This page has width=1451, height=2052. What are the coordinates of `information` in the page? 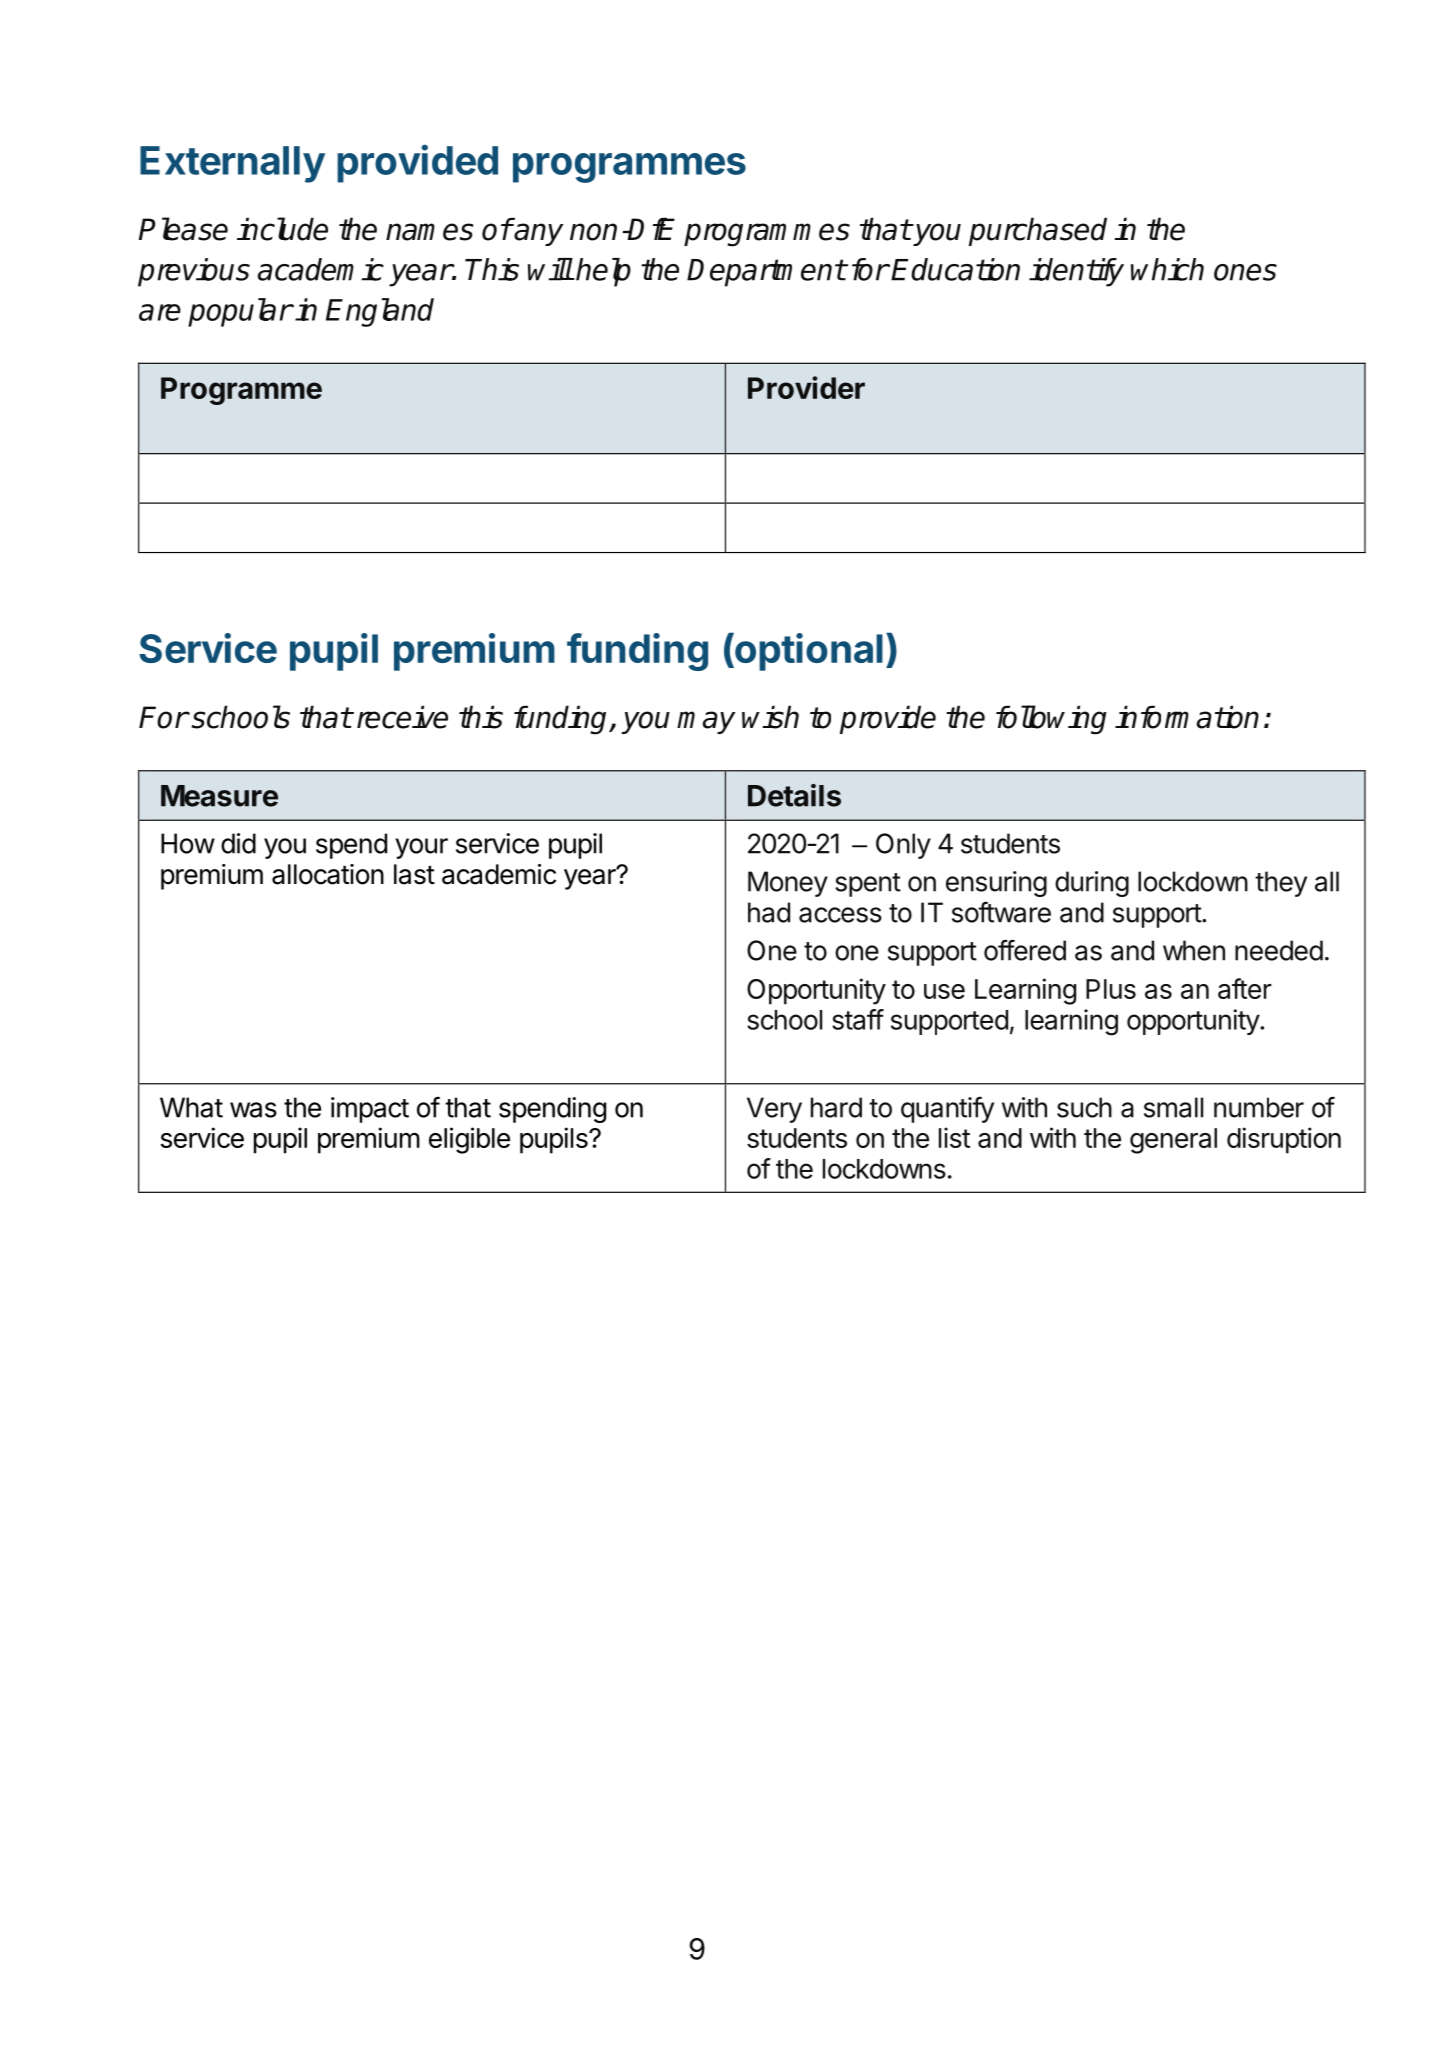 It's located at (1187, 717).
